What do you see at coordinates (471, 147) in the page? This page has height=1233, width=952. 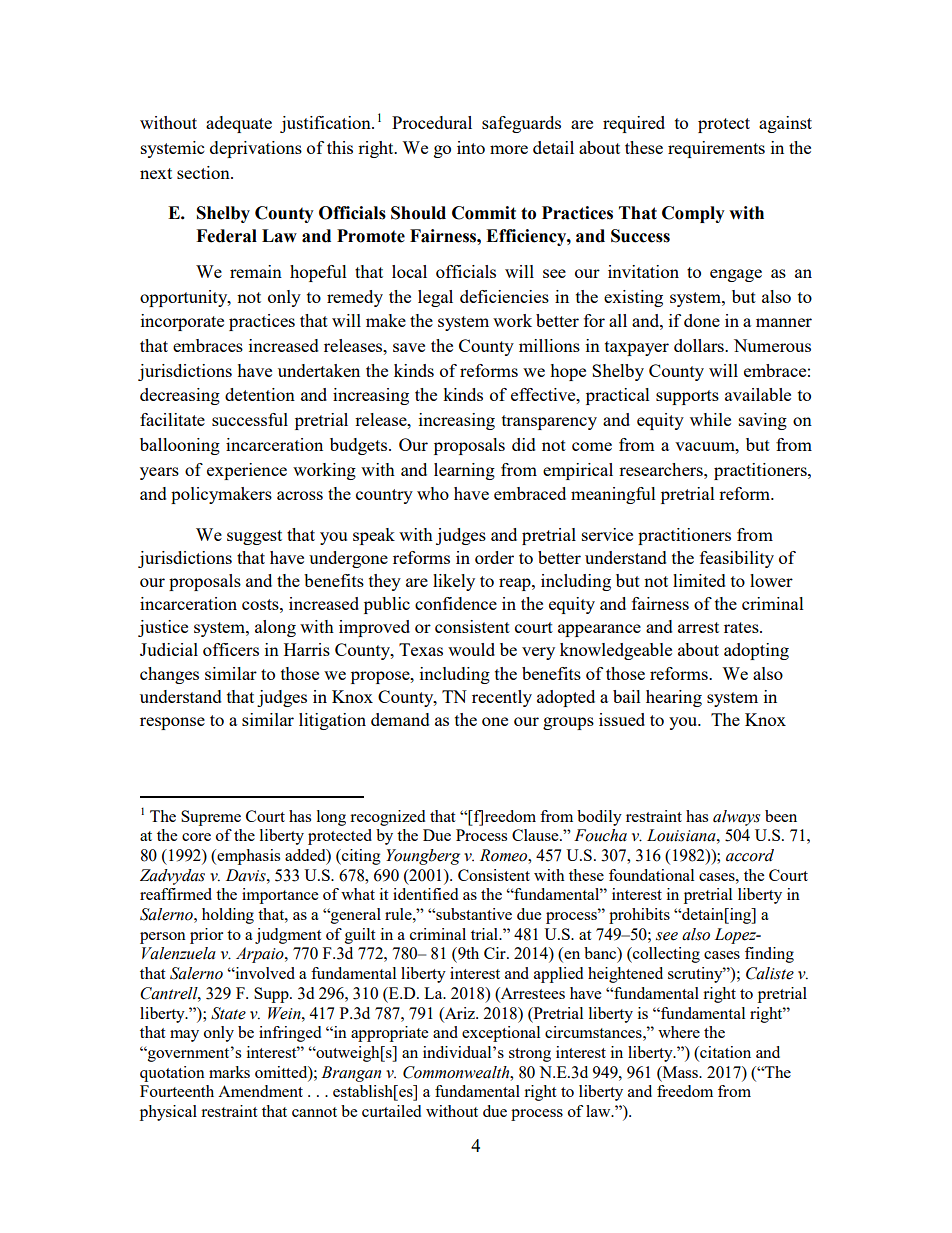 I see `into` at bounding box center [471, 147].
